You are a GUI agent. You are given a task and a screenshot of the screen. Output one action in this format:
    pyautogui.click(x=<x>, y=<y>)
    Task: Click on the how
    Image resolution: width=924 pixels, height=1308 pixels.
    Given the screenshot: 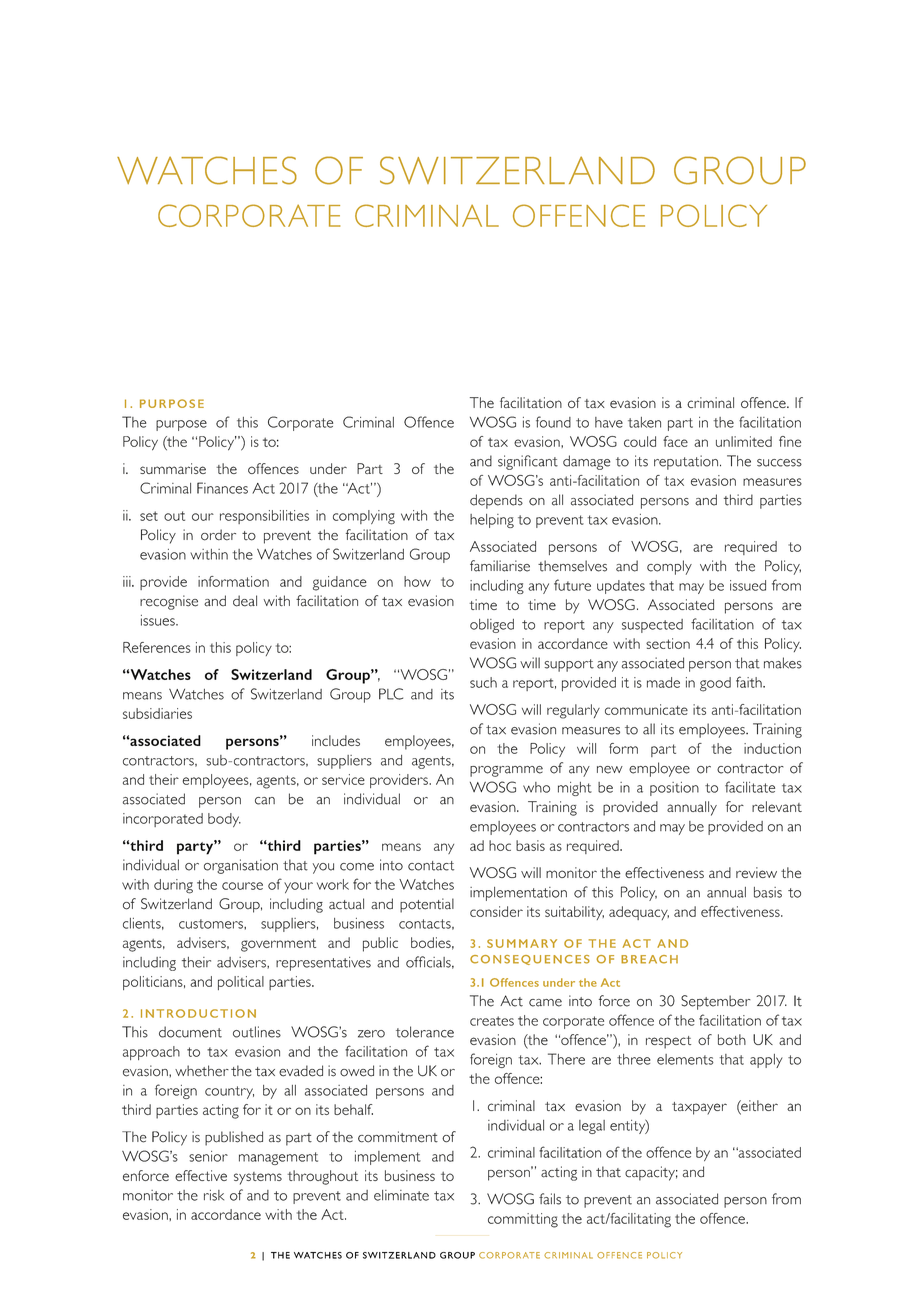 What is the action you would take?
    pyautogui.click(x=417, y=581)
